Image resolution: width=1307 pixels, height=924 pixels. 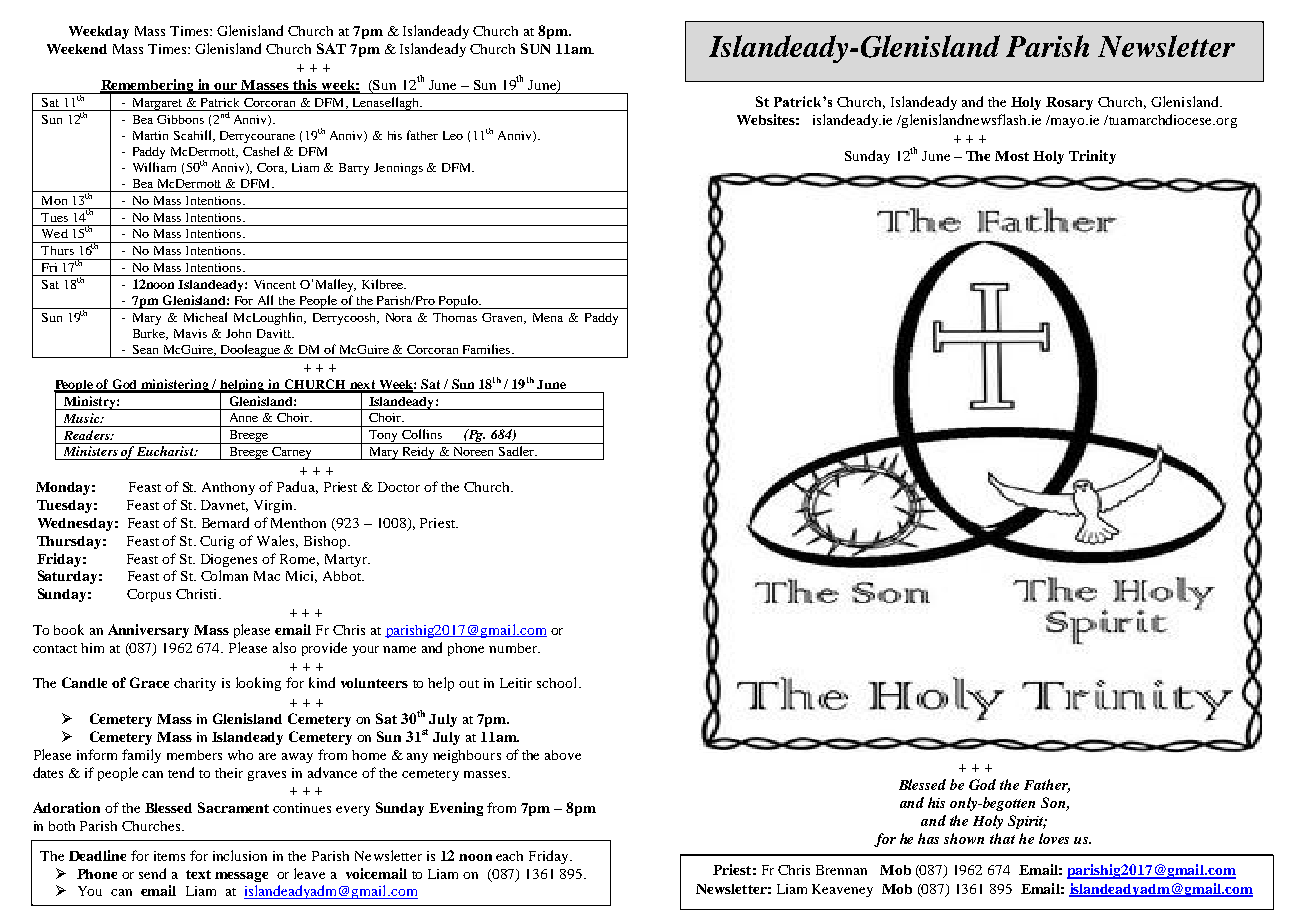 I want to click on Mena, so click(x=548, y=317).
